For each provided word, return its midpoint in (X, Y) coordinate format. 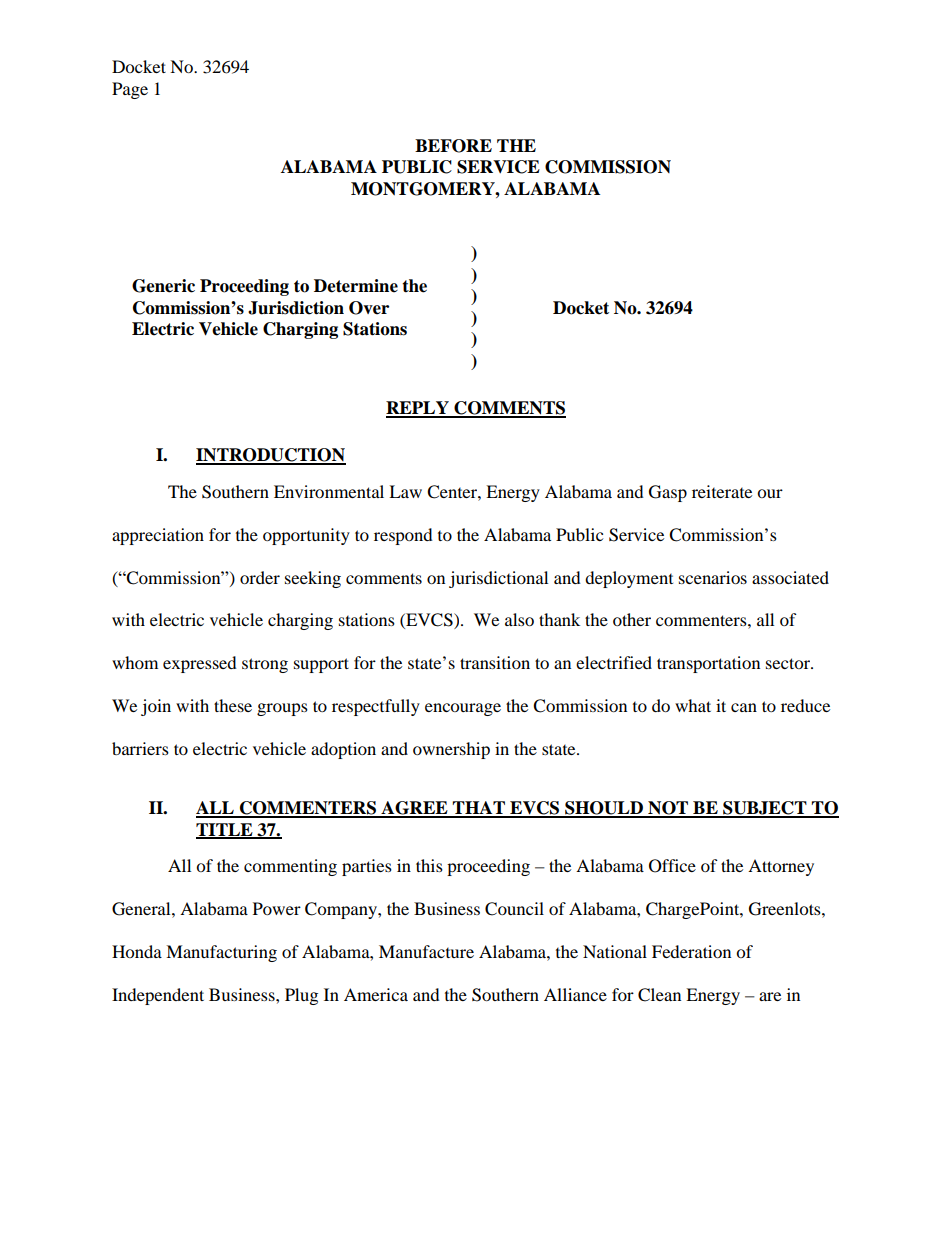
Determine (356, 286)
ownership (451, 750)
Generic (163, 286)
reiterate (722, 491)
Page (130, 90)
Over (369, 308)
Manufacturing (221, 953)
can (744, 707)
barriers (140, 748)
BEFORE (453, 146)
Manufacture (426, 951)
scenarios (713, 577)
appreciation (158, 536)
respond (403, 536)
